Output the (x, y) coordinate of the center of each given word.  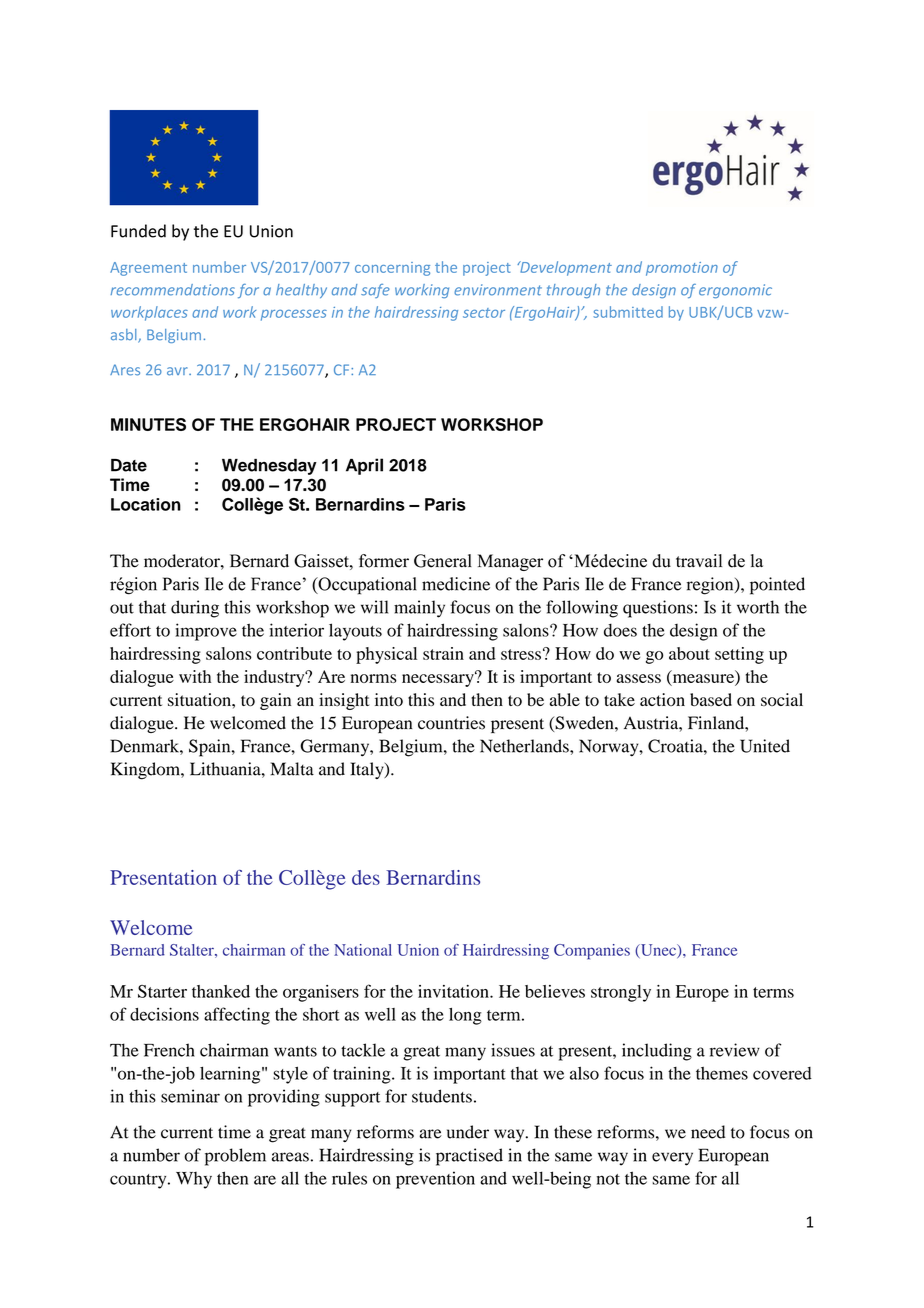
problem (235, 1157)
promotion (682, 269)
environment (498, 290)
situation (200, 700)
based (711, 700)
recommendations (173, 290)
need (708, 1132)
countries (451, 723)
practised (469, 1157)
